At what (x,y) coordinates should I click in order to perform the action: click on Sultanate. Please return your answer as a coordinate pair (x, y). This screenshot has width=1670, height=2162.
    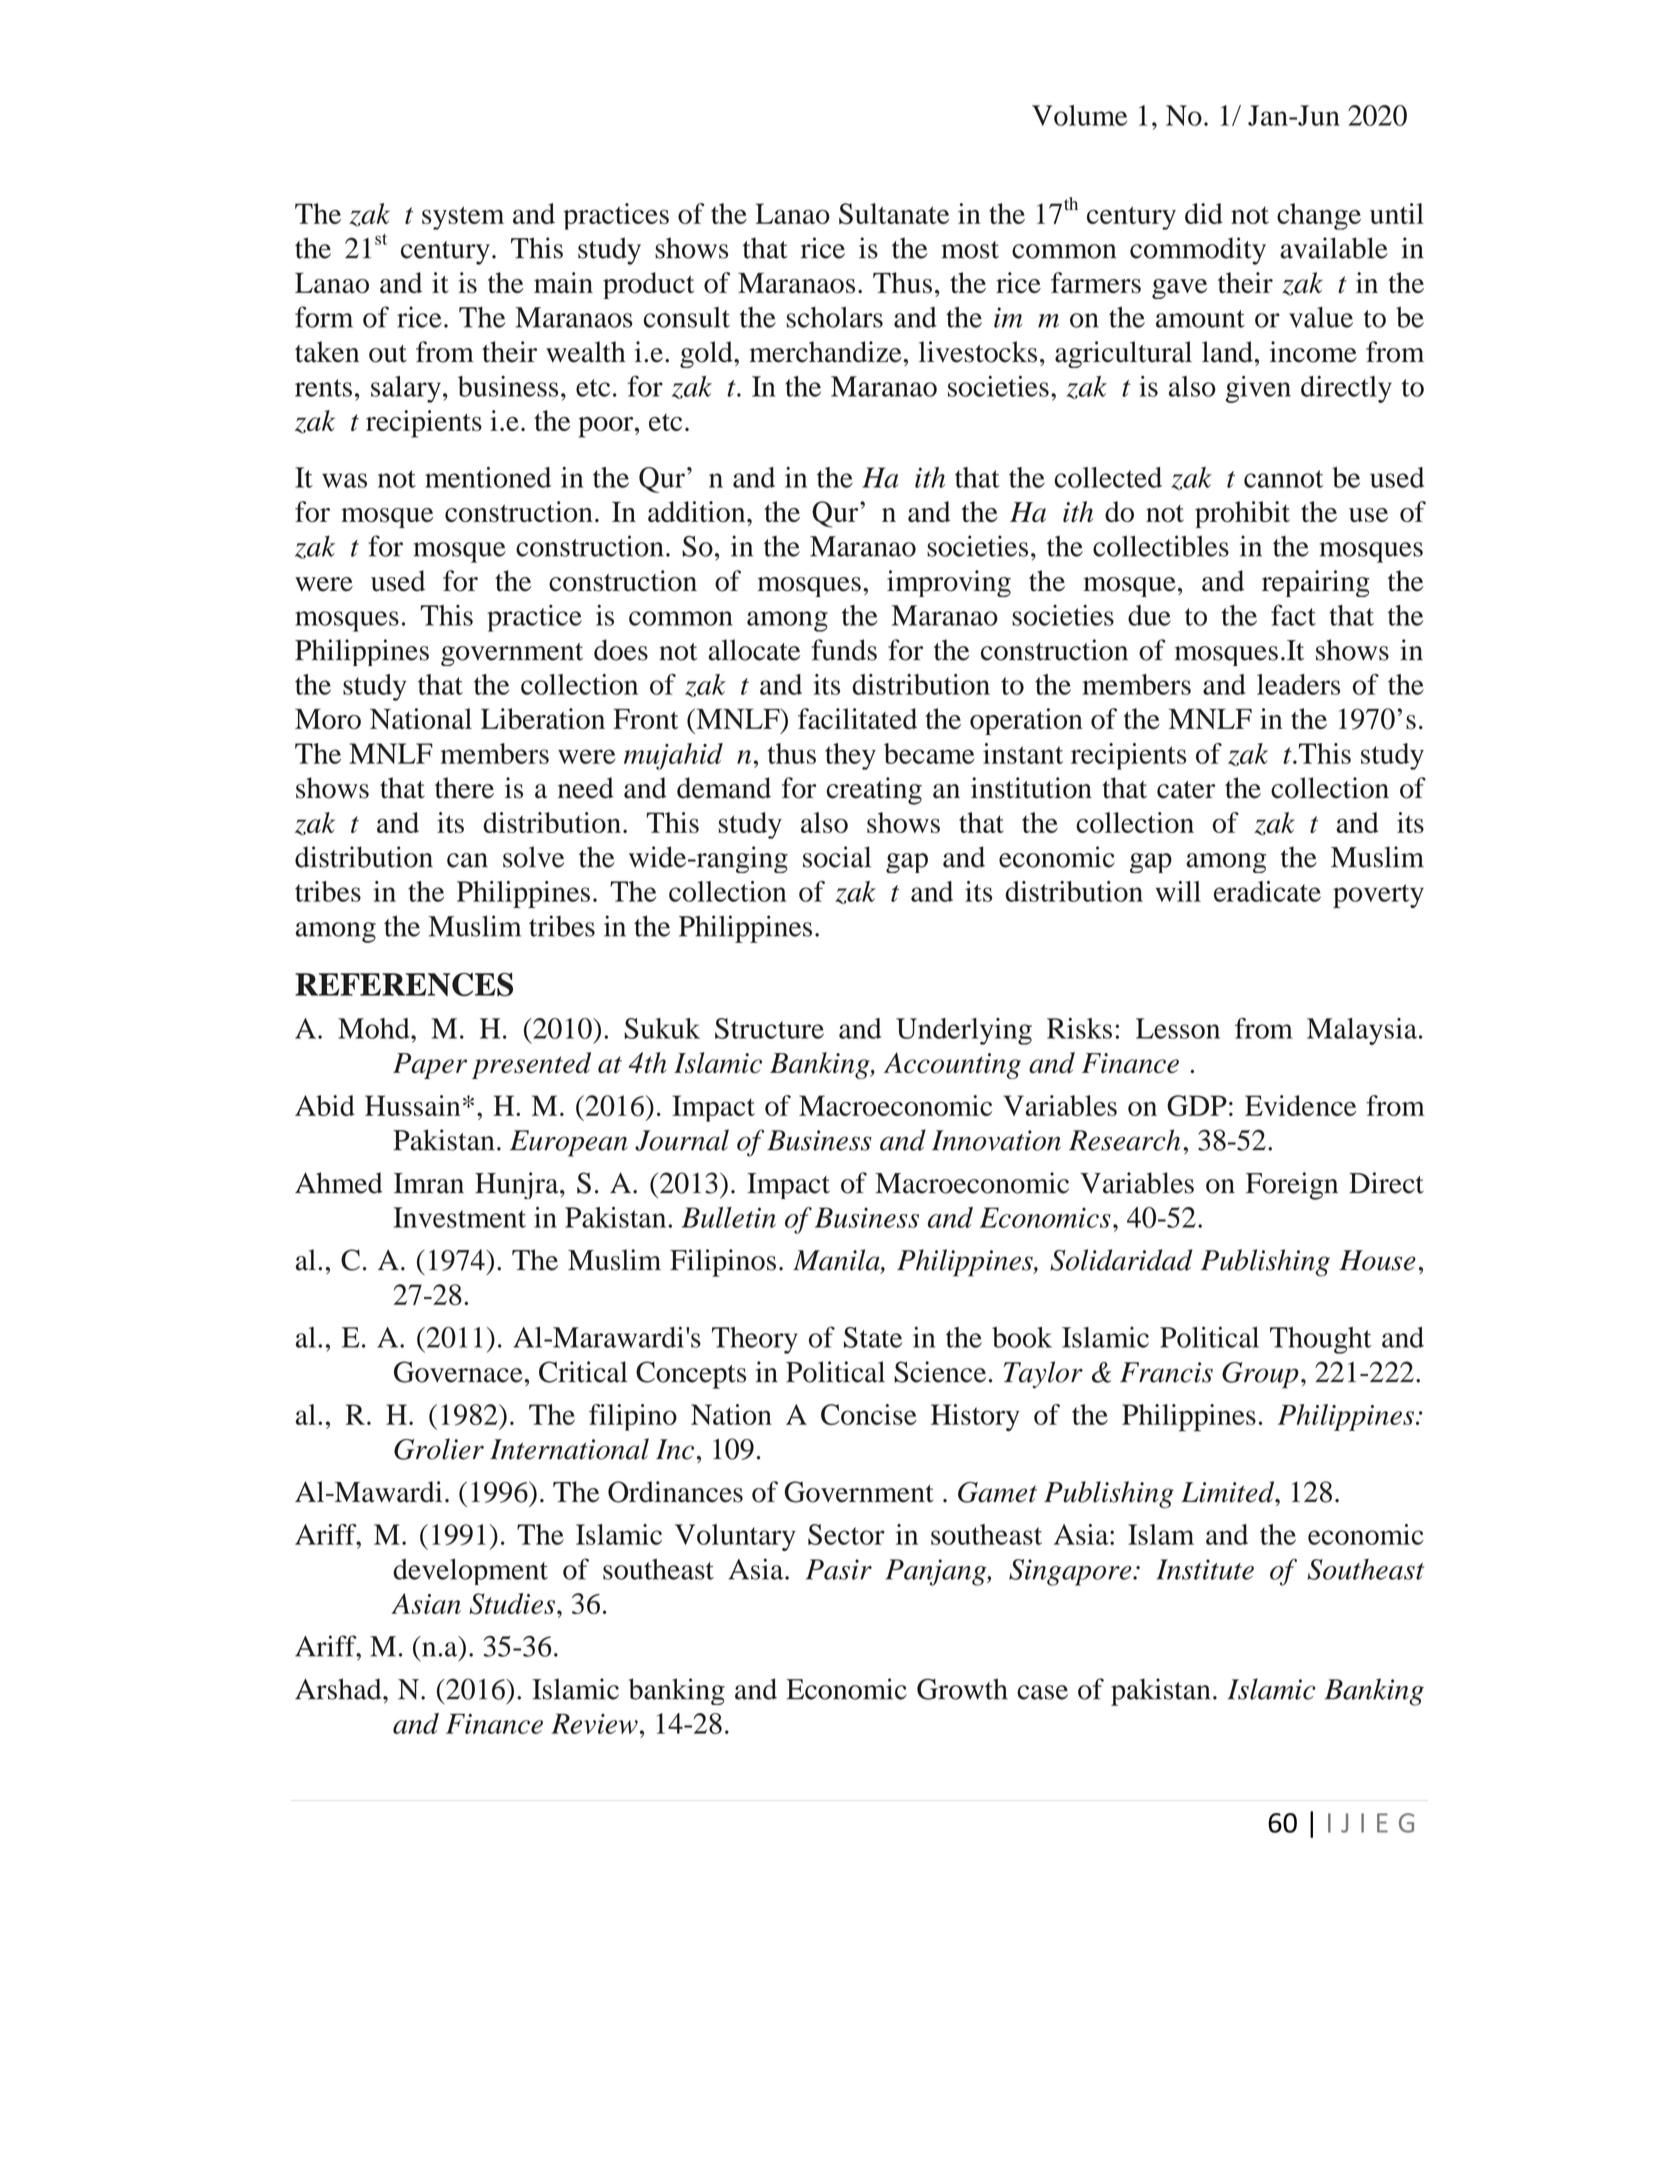
    Looking at the image, I should click on (894, 213).
